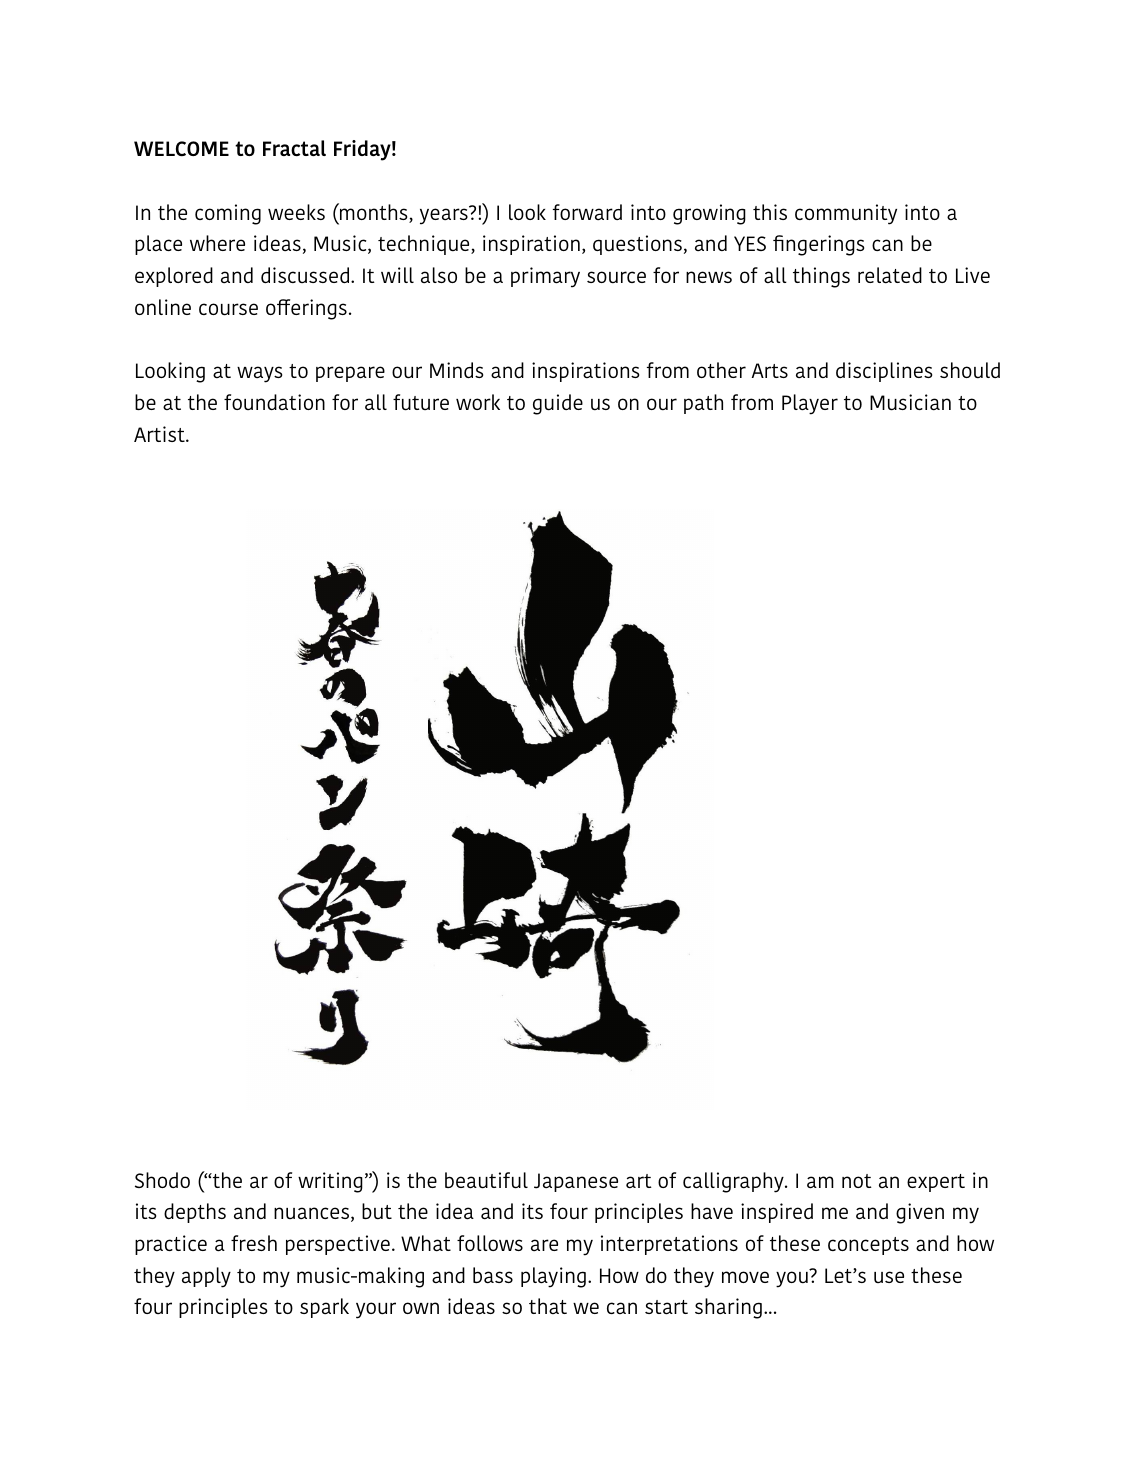 This screenshot has height=1477, width=1141. I want to click on Player, so click(810, 404).
